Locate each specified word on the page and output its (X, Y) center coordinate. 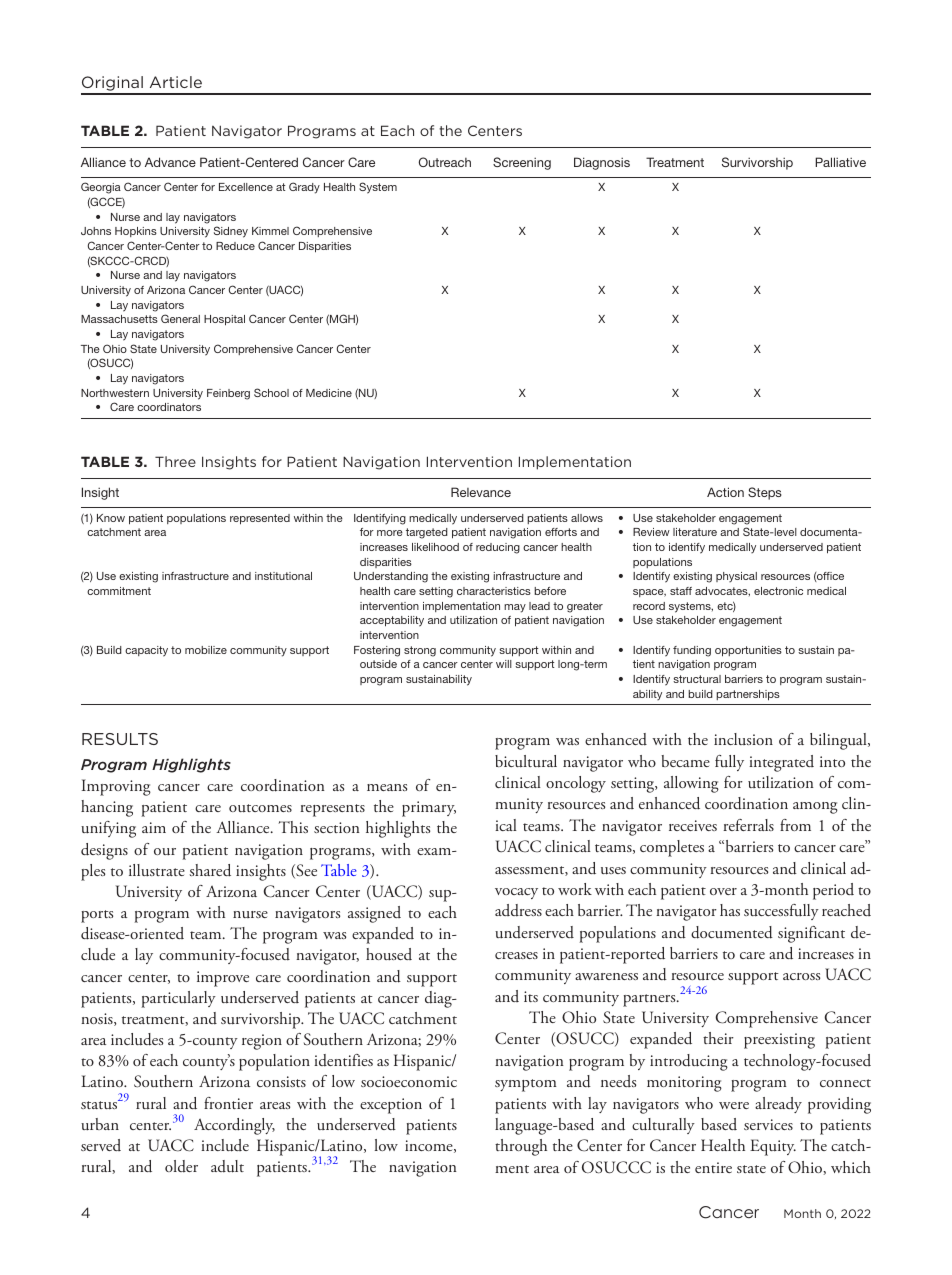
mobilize (206, 650)
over (723, 891)
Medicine (329, 393)
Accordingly (234, 1126)
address (518, 910)
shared (210, 870)
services (768, 1124)
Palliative (840, 162)
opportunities (748, 651)
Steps (765, 493)
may (515, 608)
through (521, 1147)
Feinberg (228, 394)
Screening (522, 163)
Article (176, 82)
